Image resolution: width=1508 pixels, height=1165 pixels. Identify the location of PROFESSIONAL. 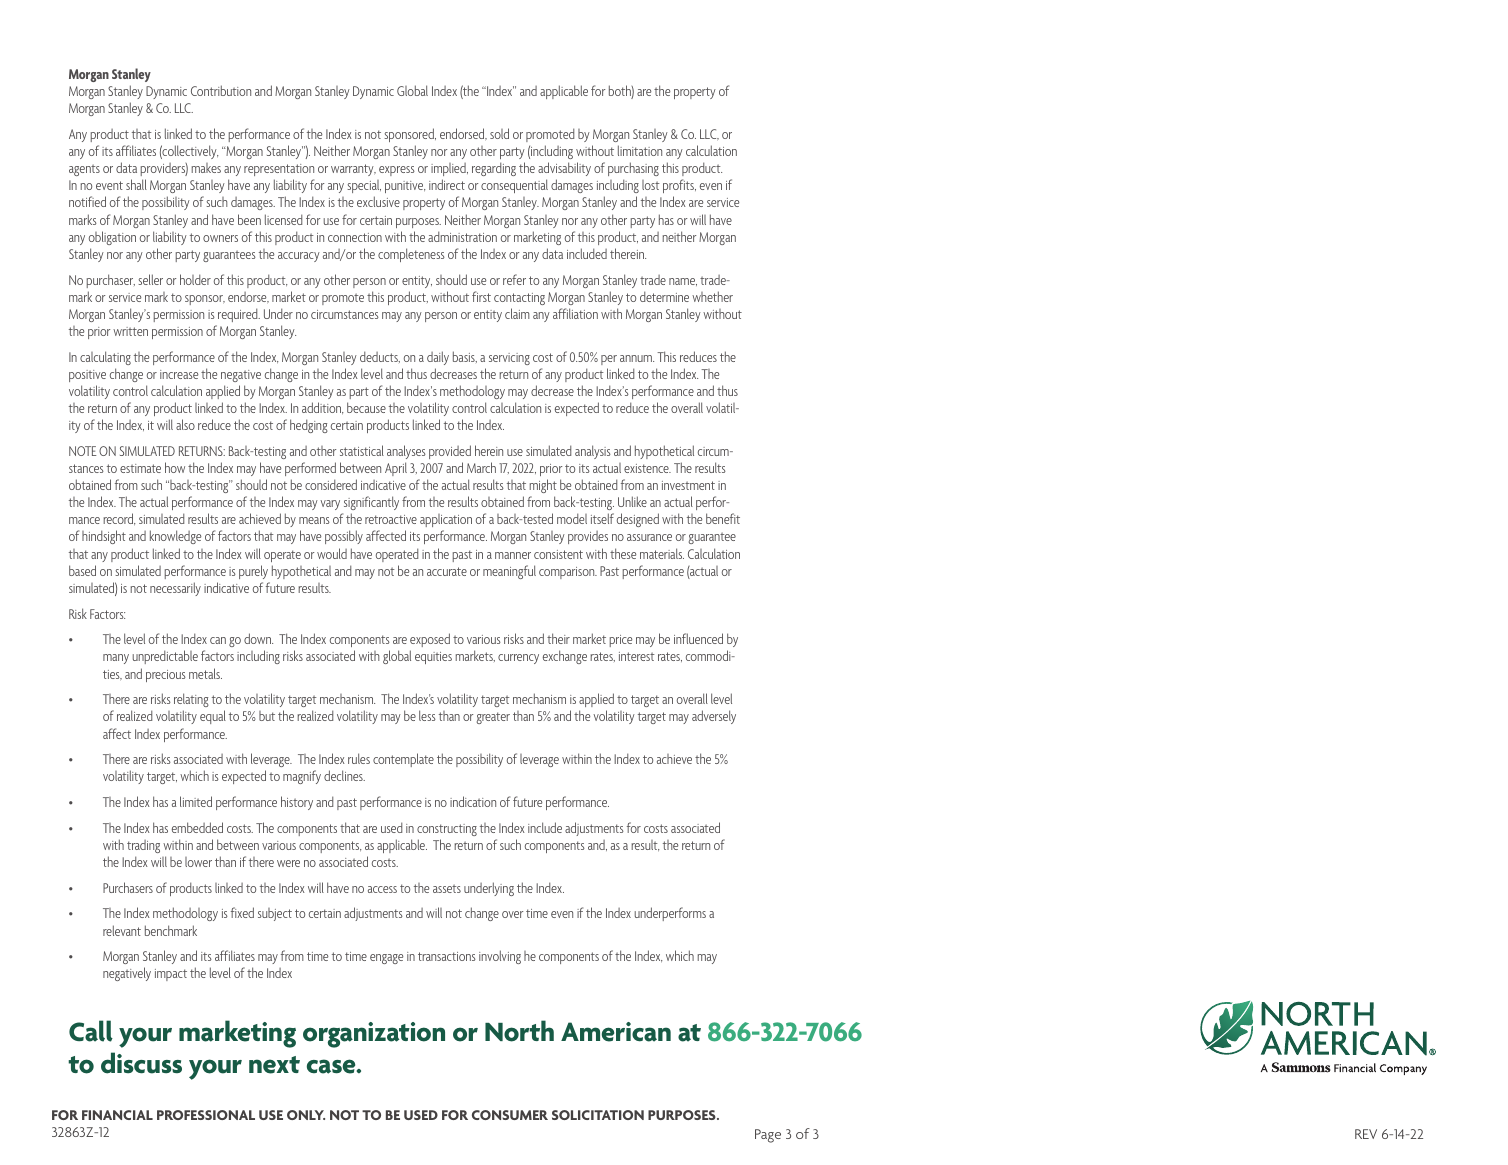
(206, 1115).
